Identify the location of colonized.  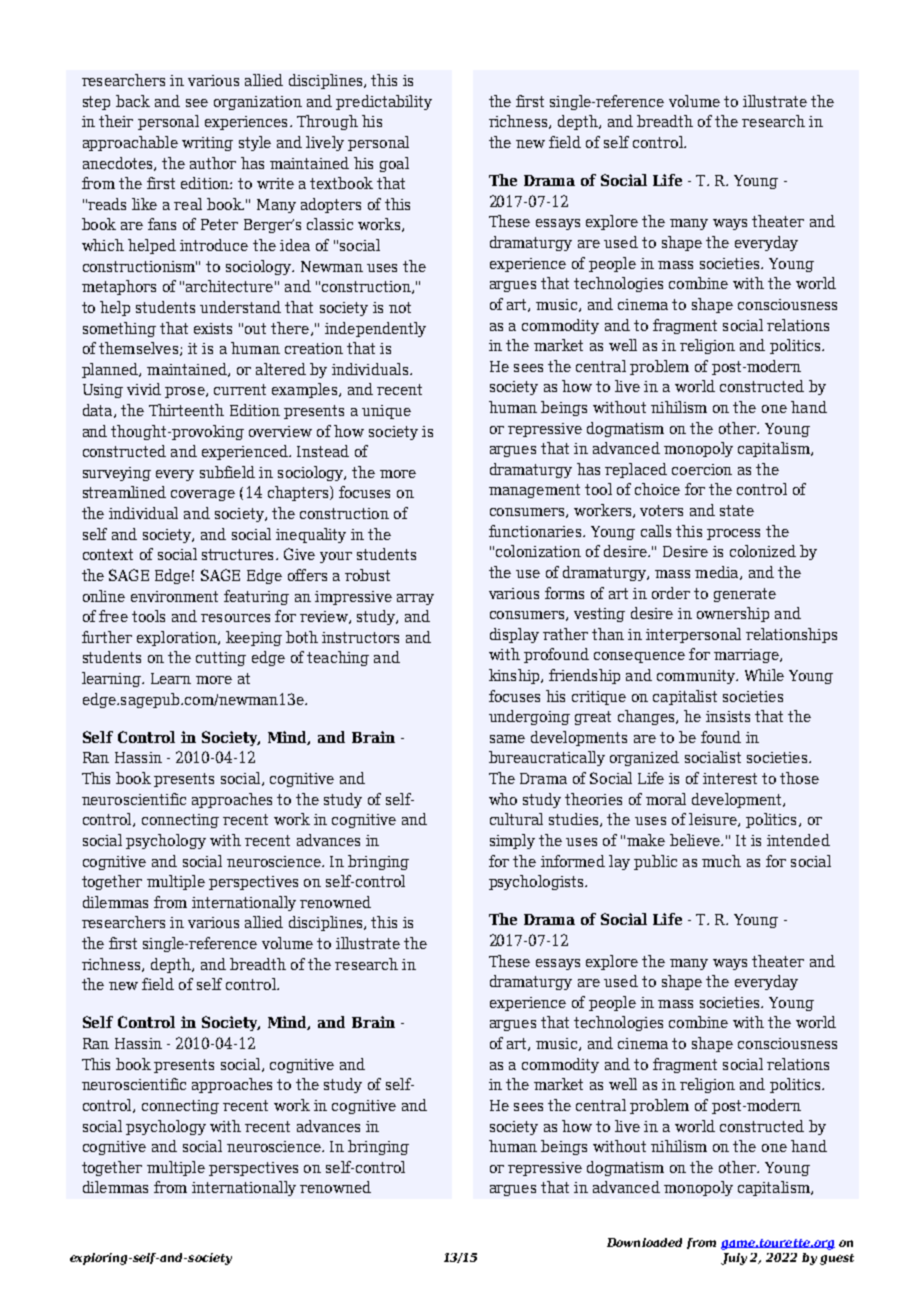
(763, 551).
